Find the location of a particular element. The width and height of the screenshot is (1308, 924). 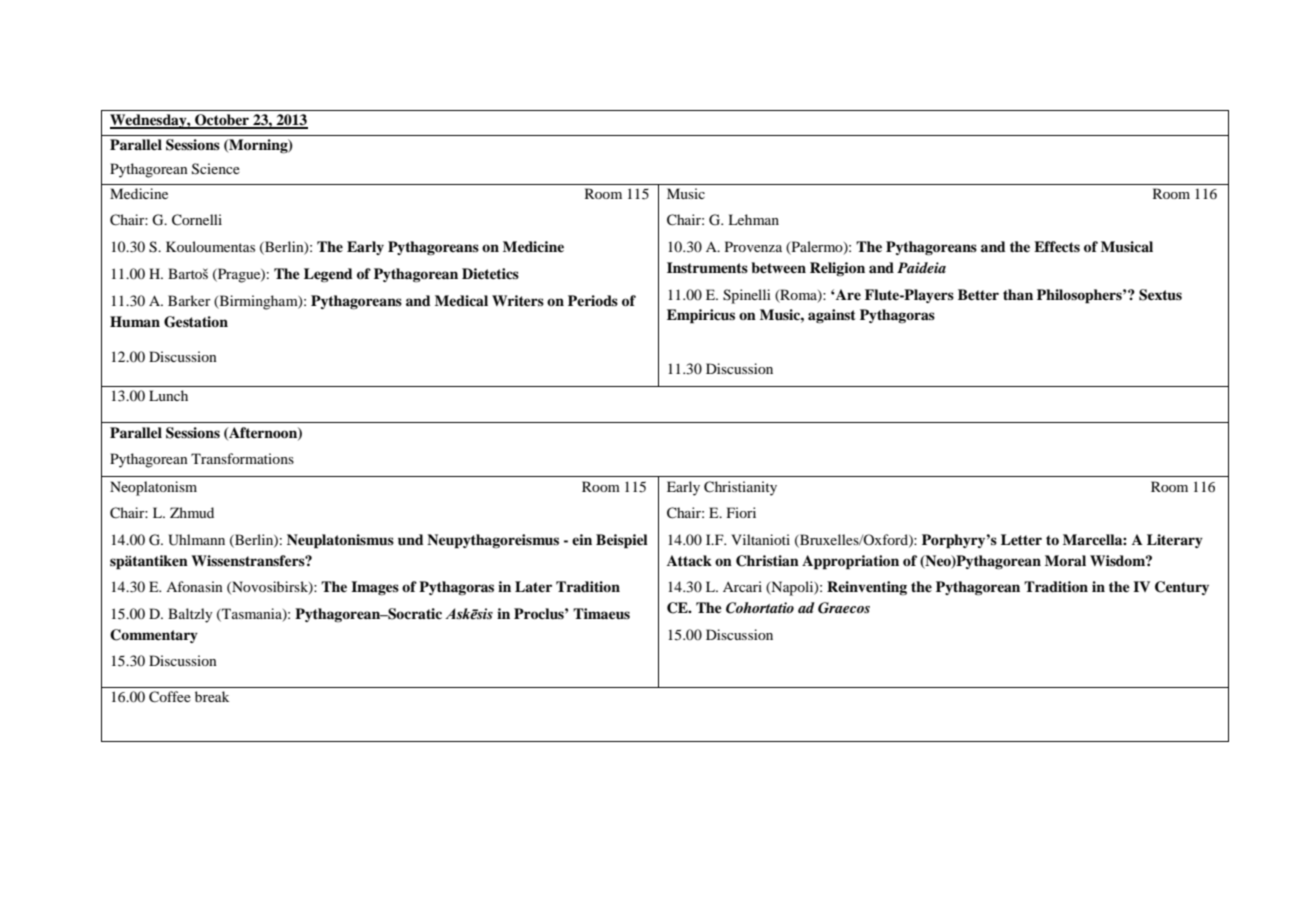

Science is located at coordinates (216, 169).
